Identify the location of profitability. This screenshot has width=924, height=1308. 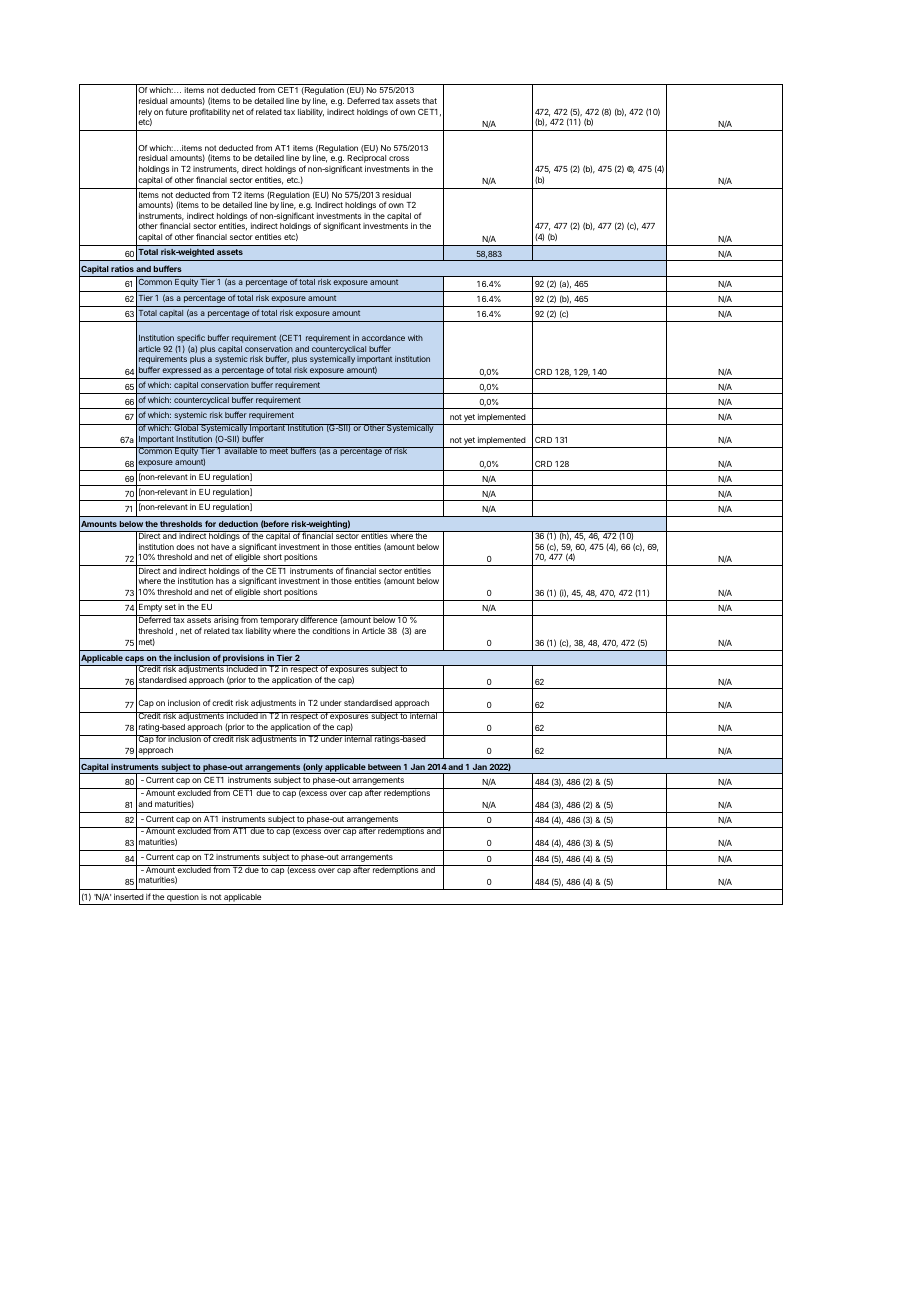
(210, 112).
